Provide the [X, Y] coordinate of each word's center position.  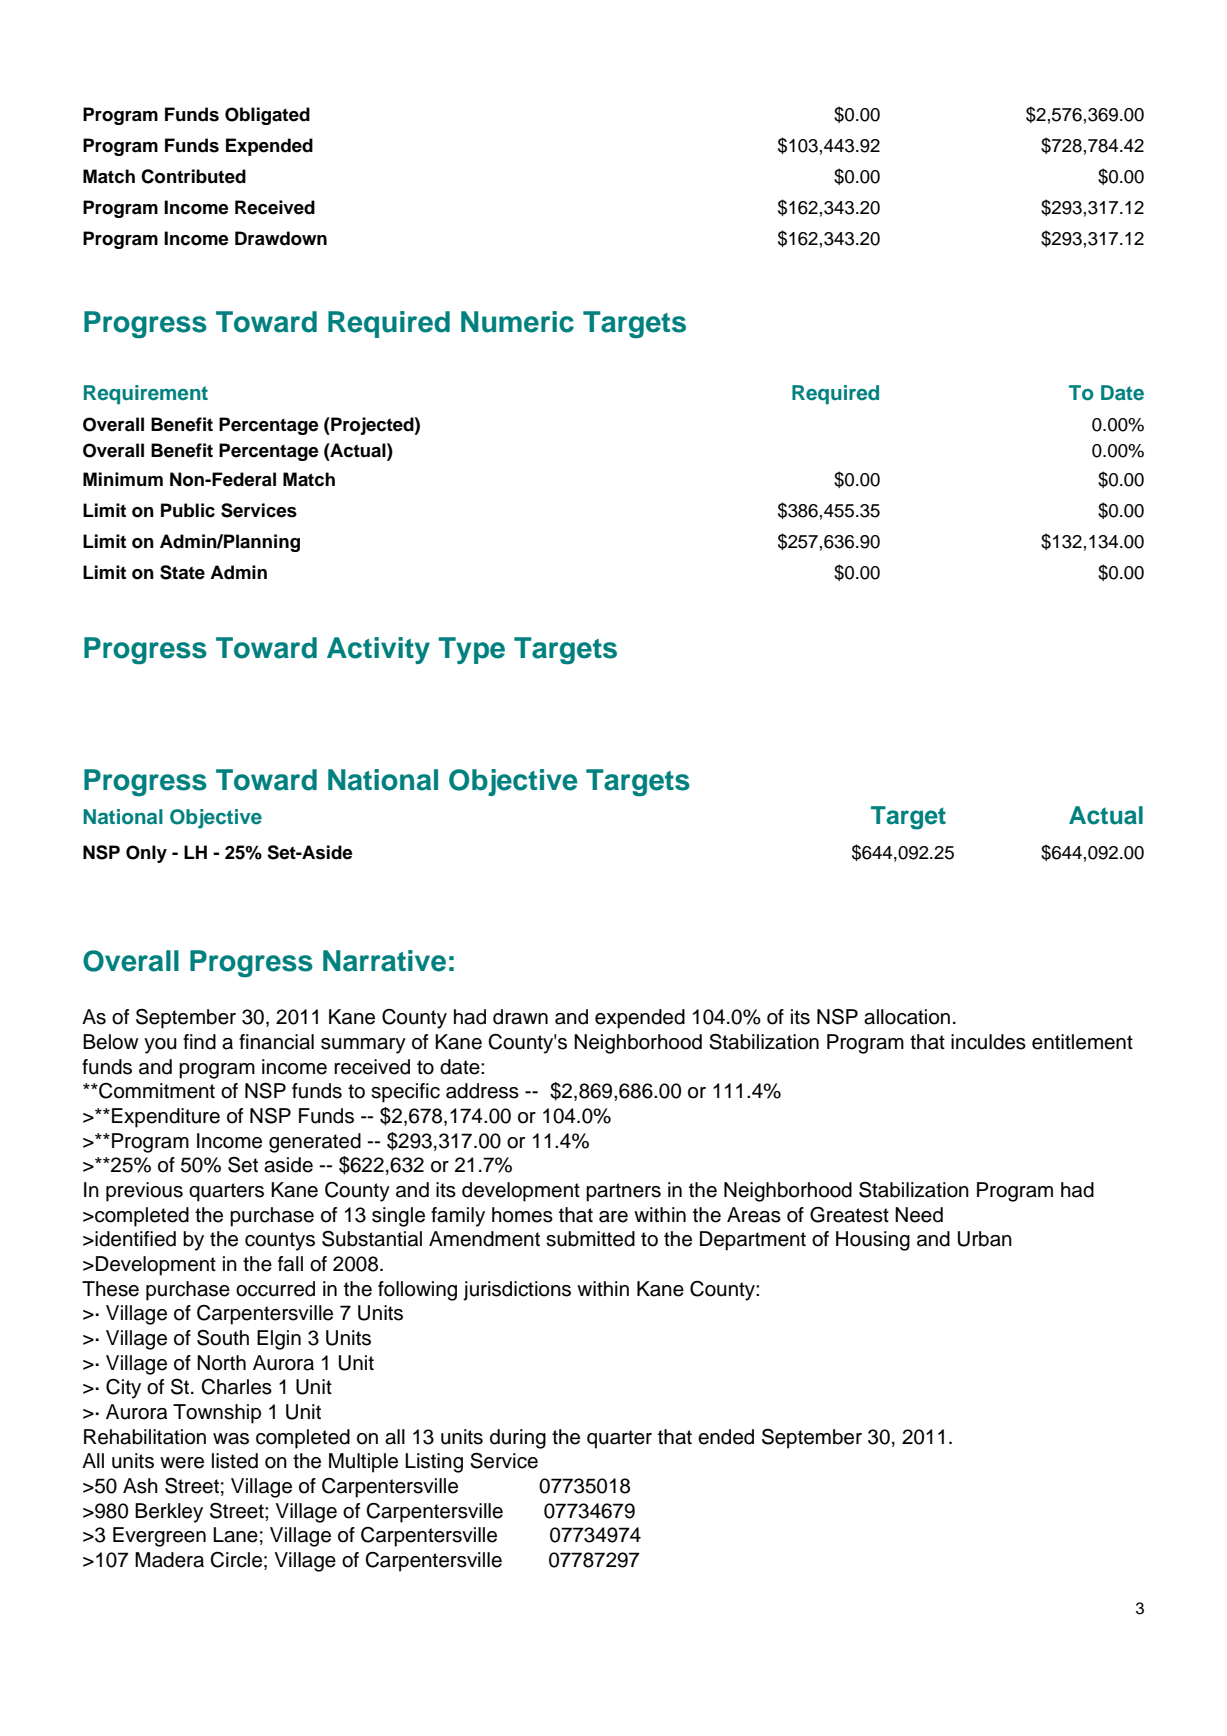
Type [471, 650]
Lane [235, 1535]
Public [188, 510]
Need [919, 1215]
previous [144, 1192]
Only [146, 854]
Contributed [193, 176]
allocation [907, 1017]
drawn [520, 1017]
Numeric [517, 322]
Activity [378, 650]
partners [623, 1192]
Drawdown [281, 238]
